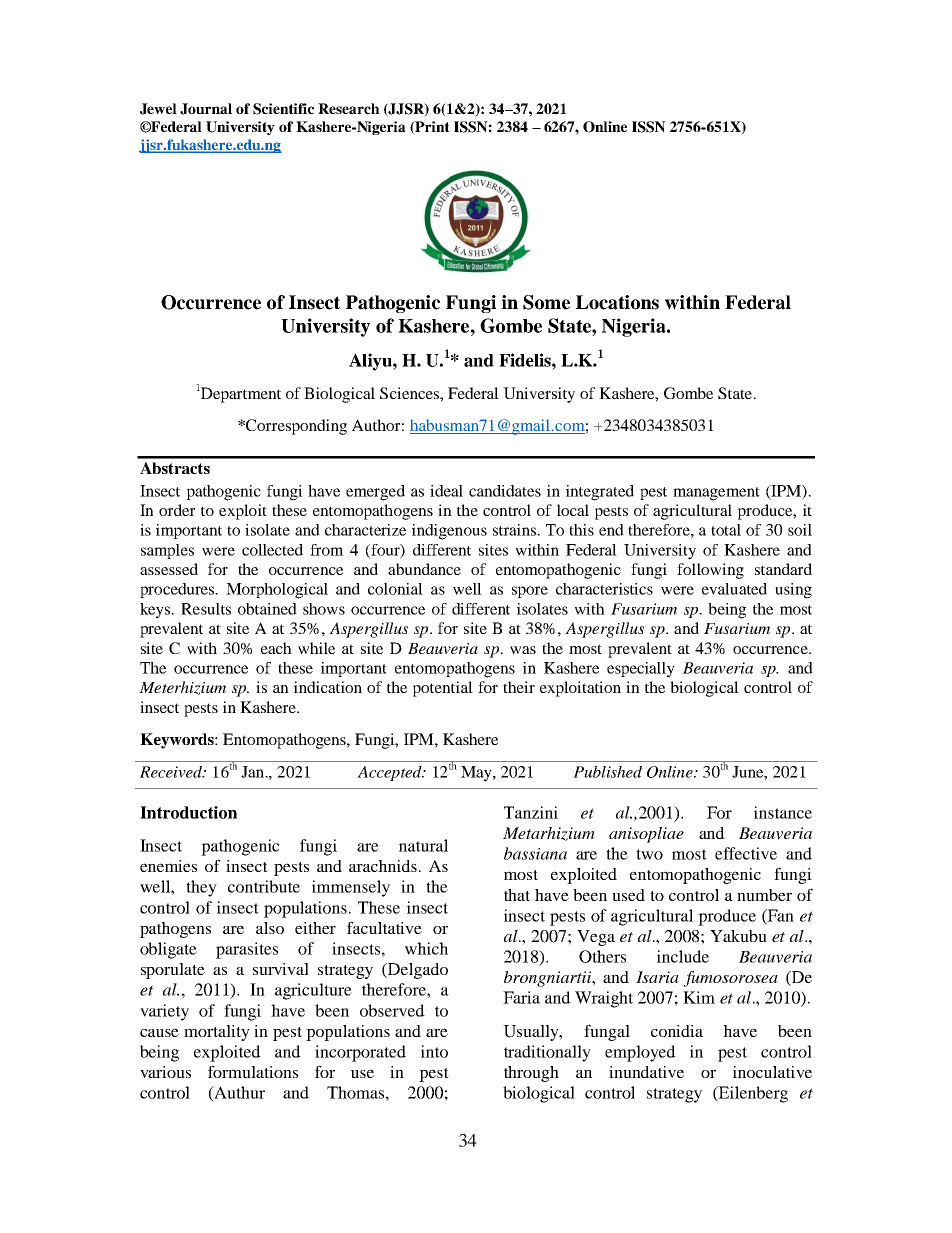 The width and height of the document is (952, 1233). What do you see at coordinates (295, 427) in the document?
I see `Corresponding` at bounding box center [295, 427].
